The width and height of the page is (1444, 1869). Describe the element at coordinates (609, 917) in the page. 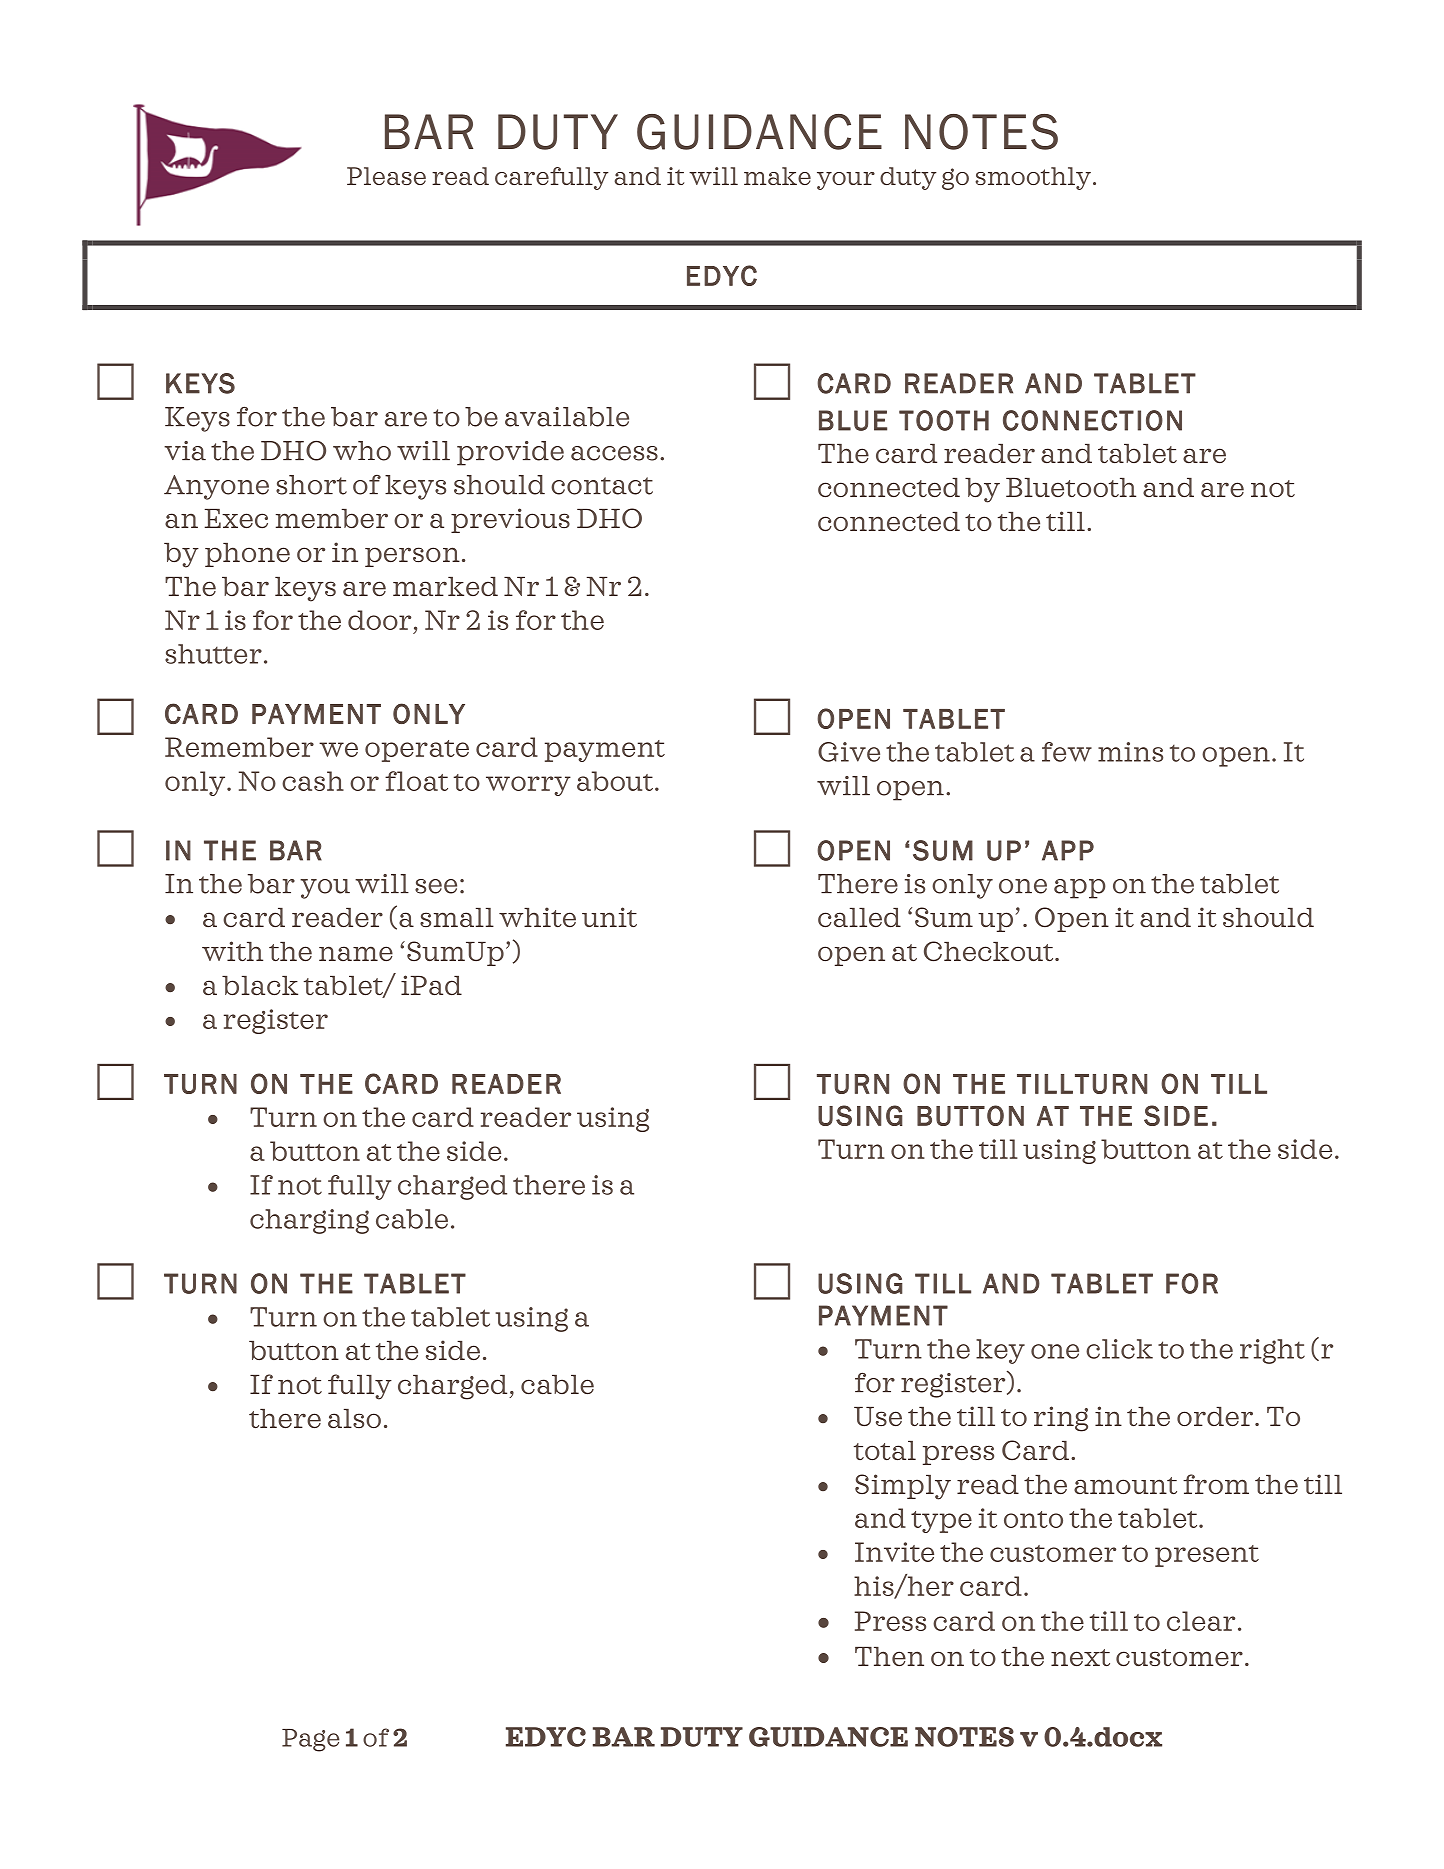

I see `unit` at that location.
